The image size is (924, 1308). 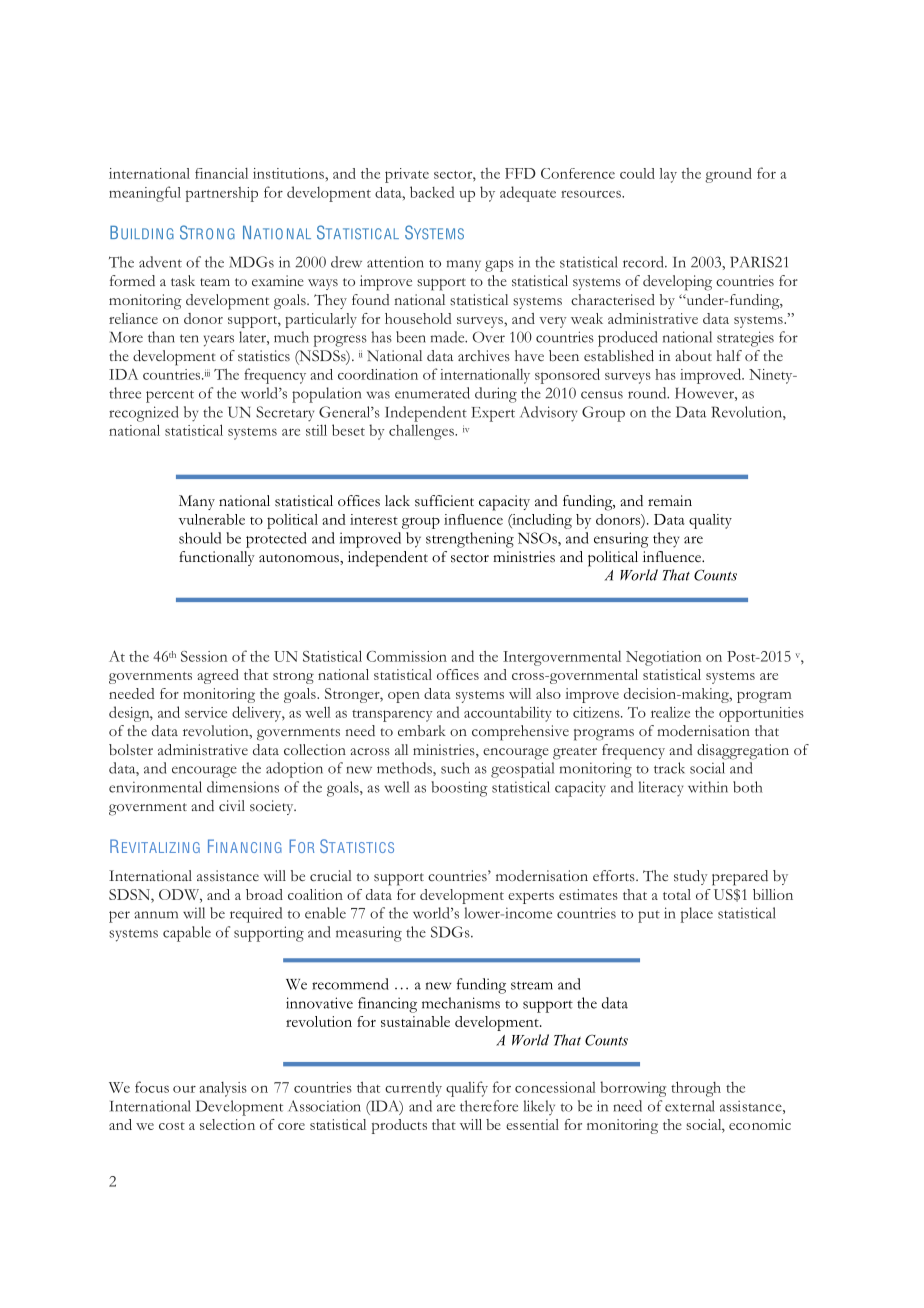 What do you see at coordinates (696, 1089) in the image?
I see `through` at bounding box center [696, 1089].
